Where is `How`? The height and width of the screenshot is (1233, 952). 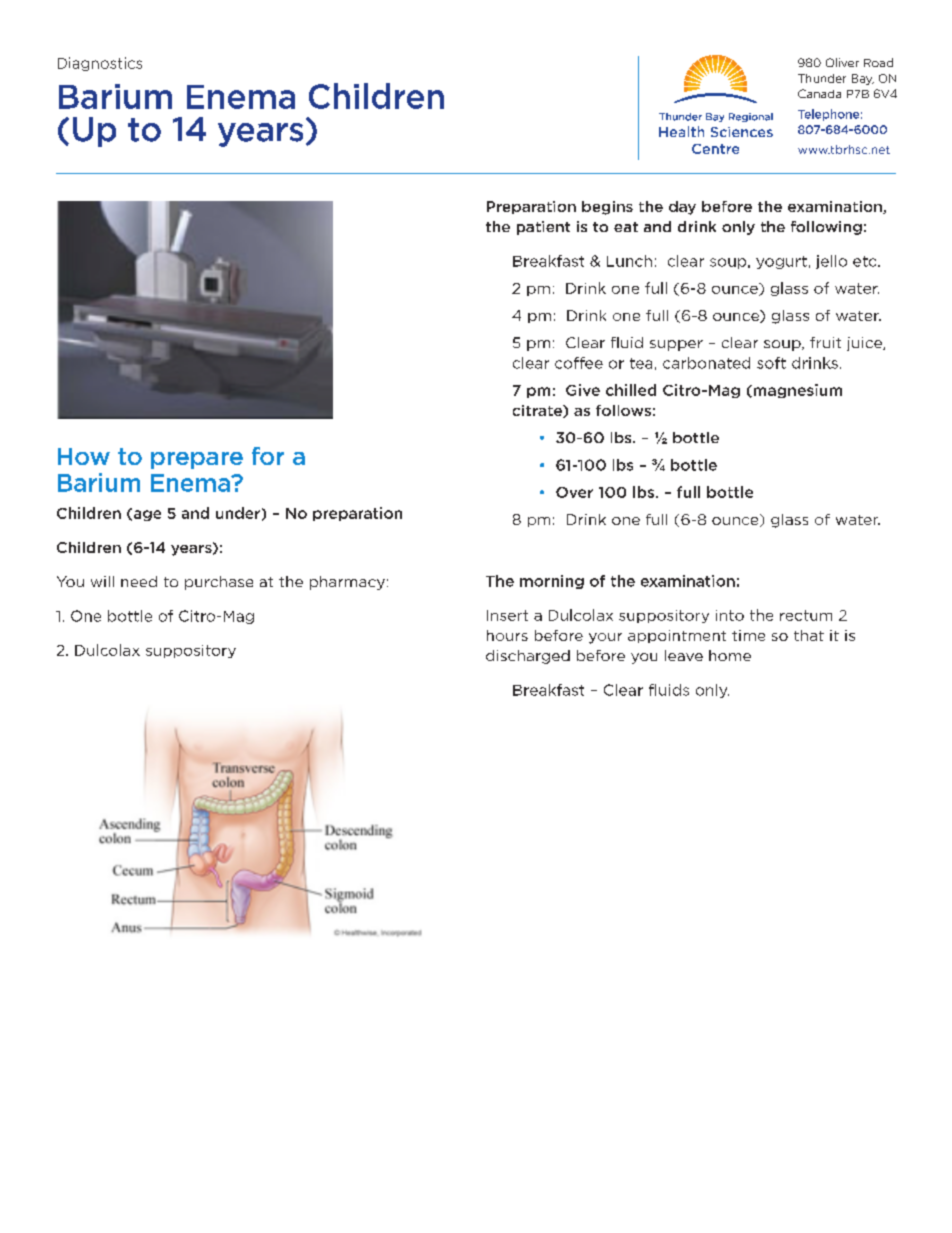 How is located at coordinates (84, 456).
